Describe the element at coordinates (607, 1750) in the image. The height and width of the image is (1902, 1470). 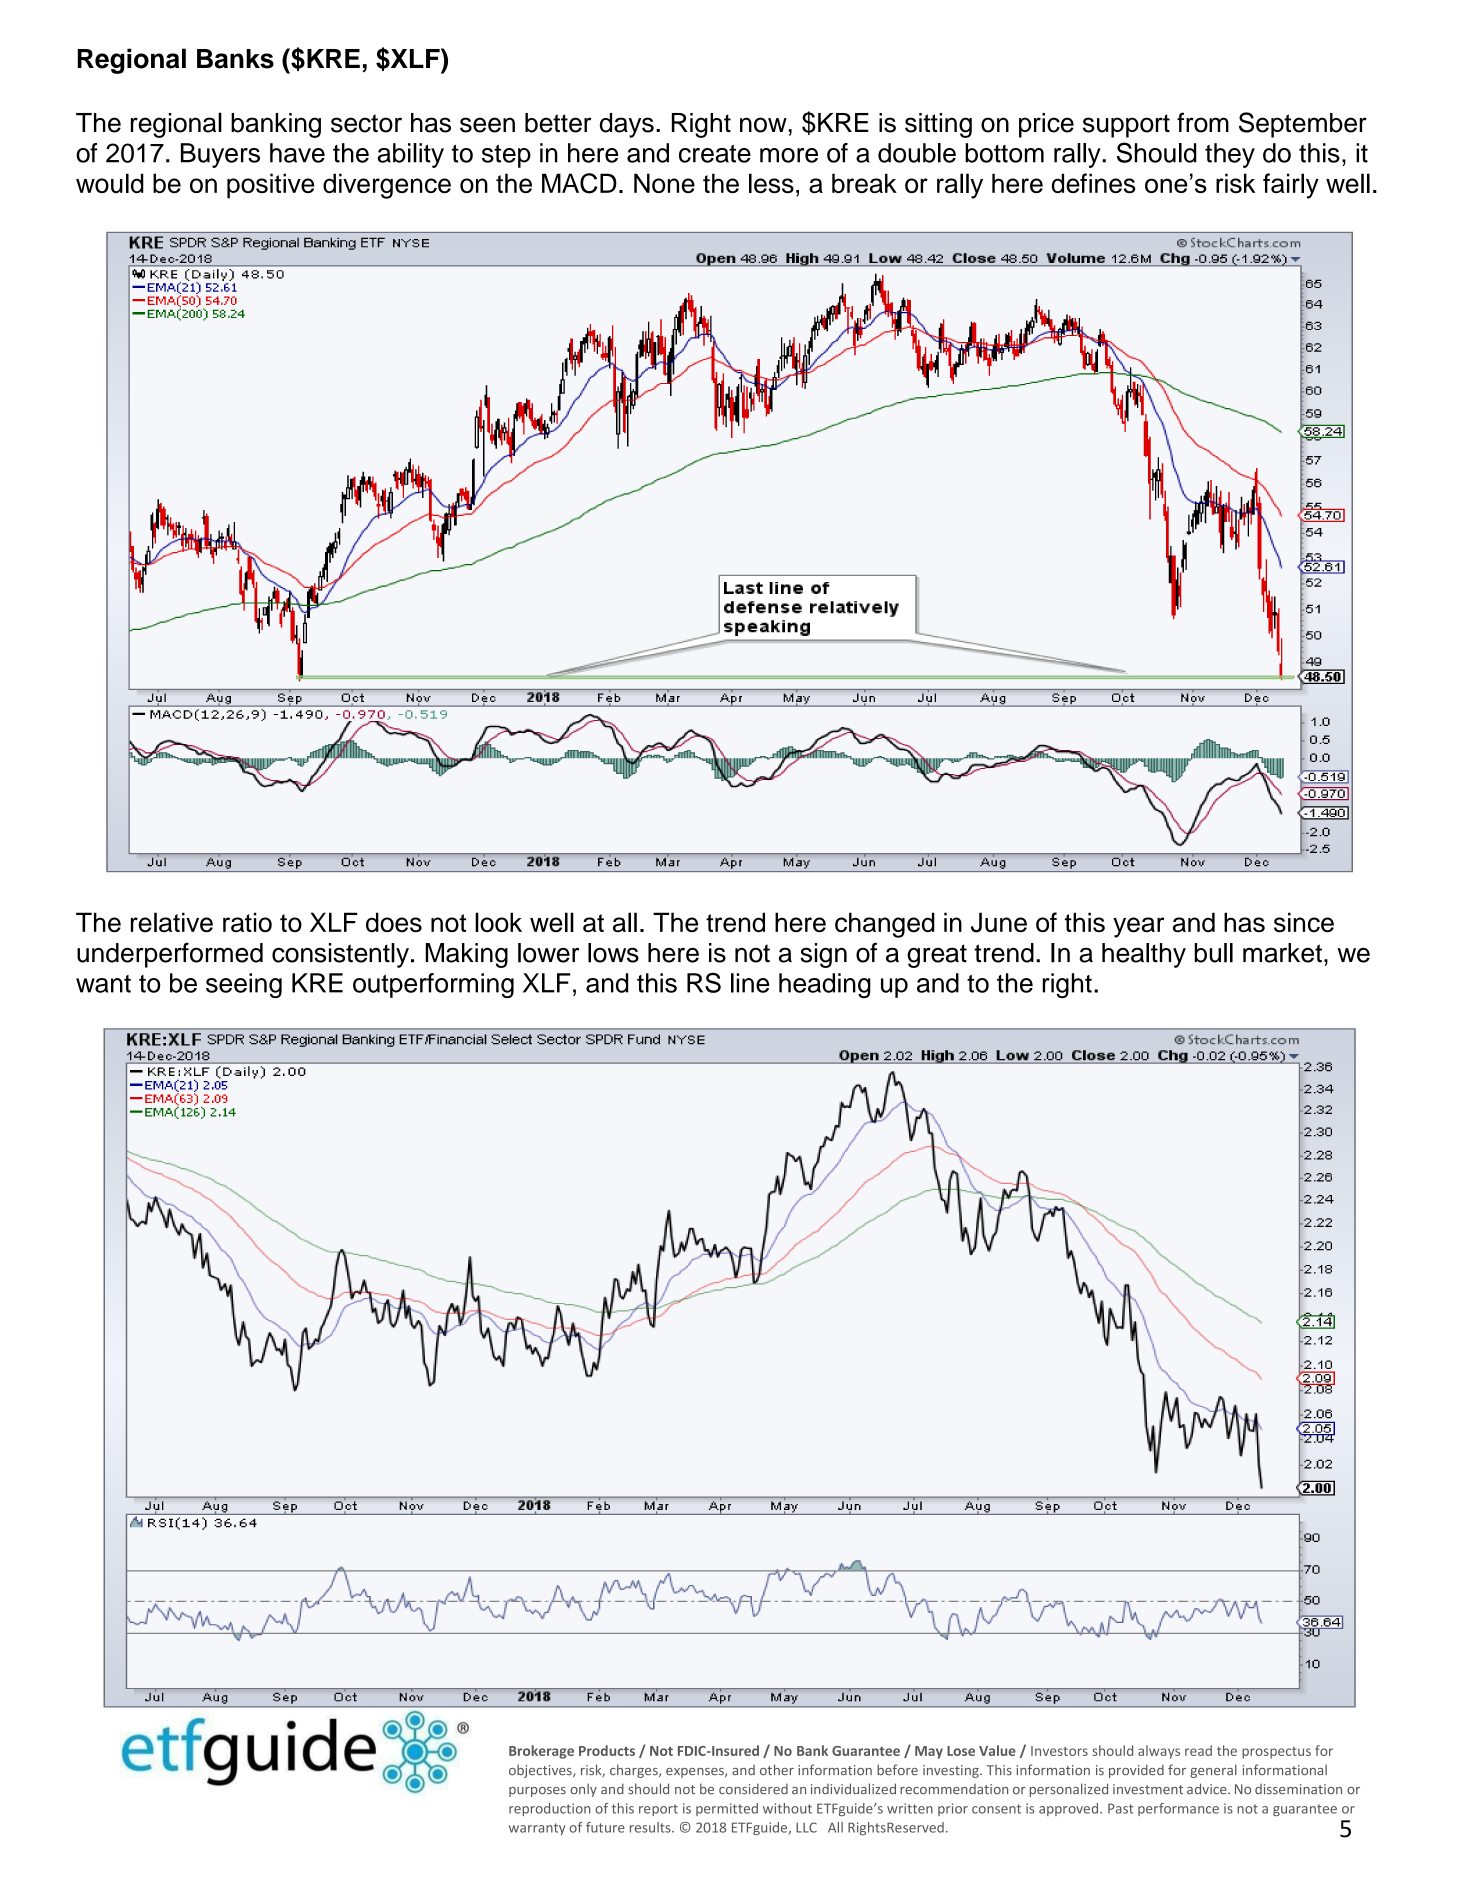
I see `Products` at that location.
